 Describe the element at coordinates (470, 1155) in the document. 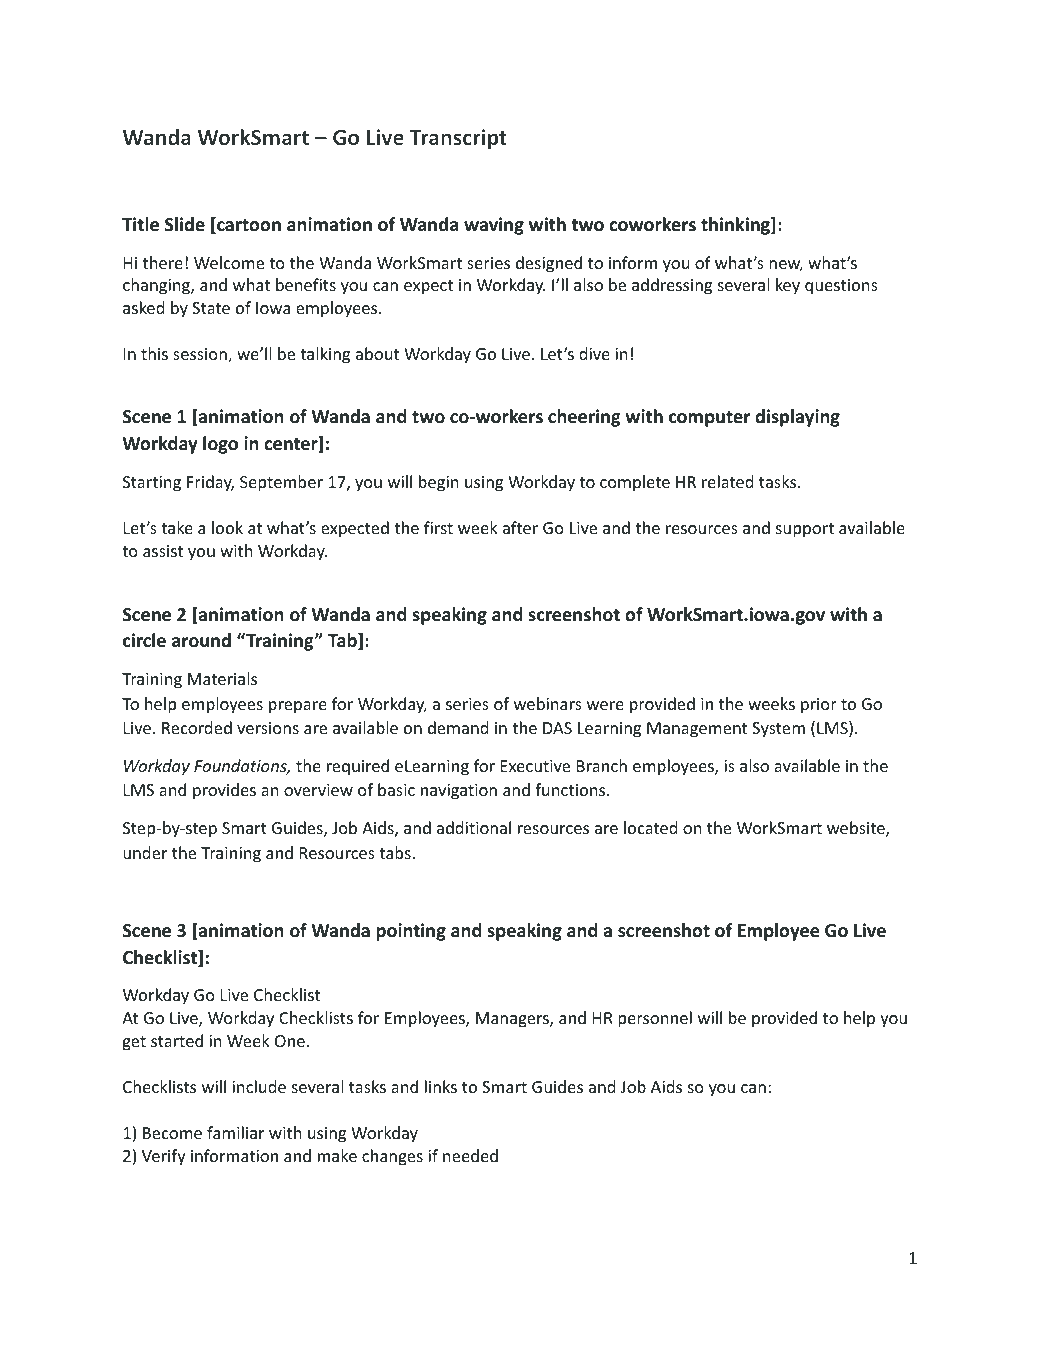

I see `needed` at that location.
